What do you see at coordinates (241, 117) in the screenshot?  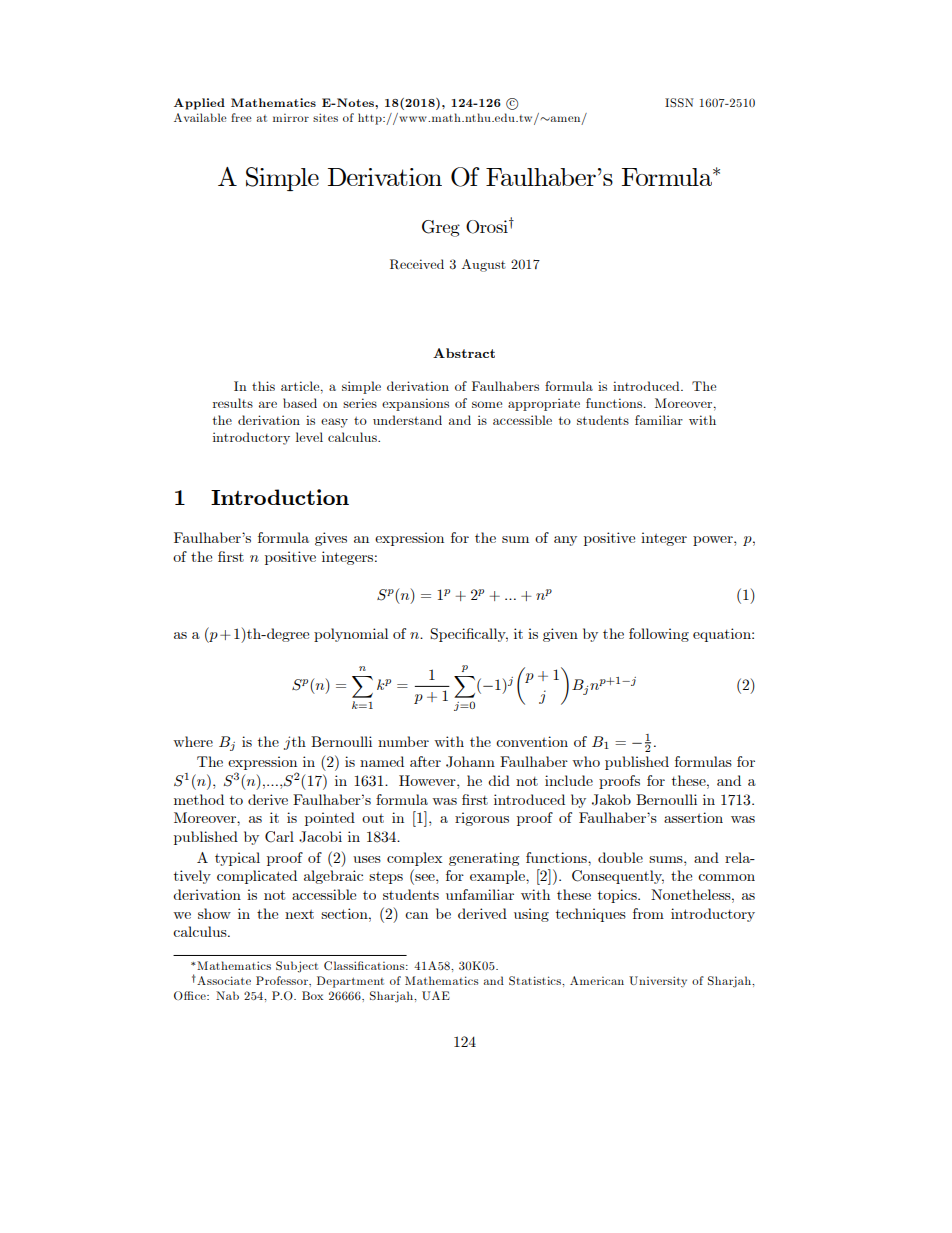 I see `free` at bounding box center [241, 117].
